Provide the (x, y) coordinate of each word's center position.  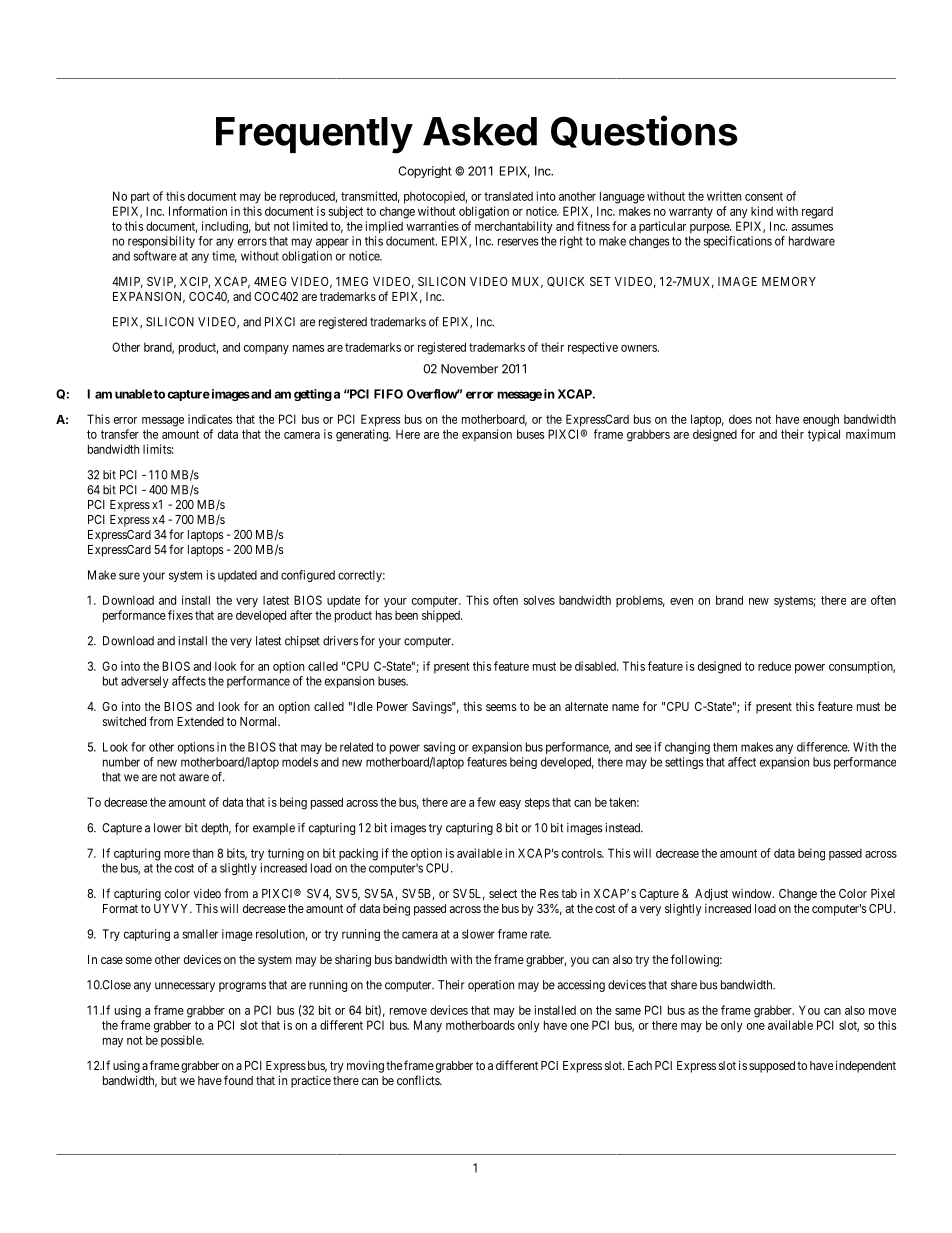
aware (194, 778)
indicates (210, 419)
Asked (480, 131)
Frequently (314, 135)
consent (764, 196)
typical (824, 435)
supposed (772, 1067)
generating (363, 435)
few (486, 802)
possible (182, 1041)
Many (428, 1026)
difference (823, 747)
